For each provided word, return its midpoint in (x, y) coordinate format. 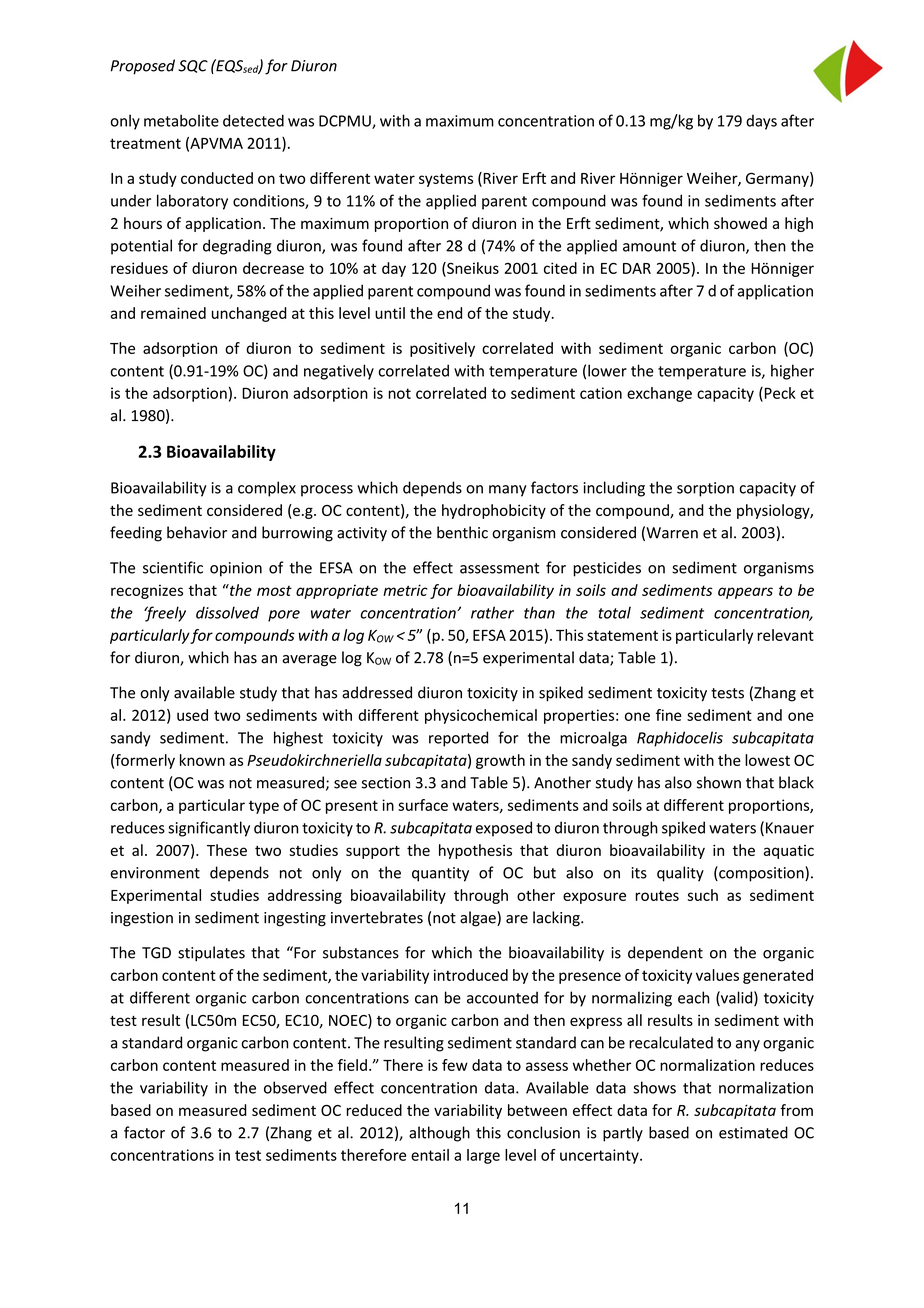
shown (719, 782)
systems (446, 180)
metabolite (181, 120)
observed (295, 1087)
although (439, 1134)
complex (267, 489)
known (202, 760)
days (761, 122)
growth (500, 761)
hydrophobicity (494, 511)
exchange (659, 394)
